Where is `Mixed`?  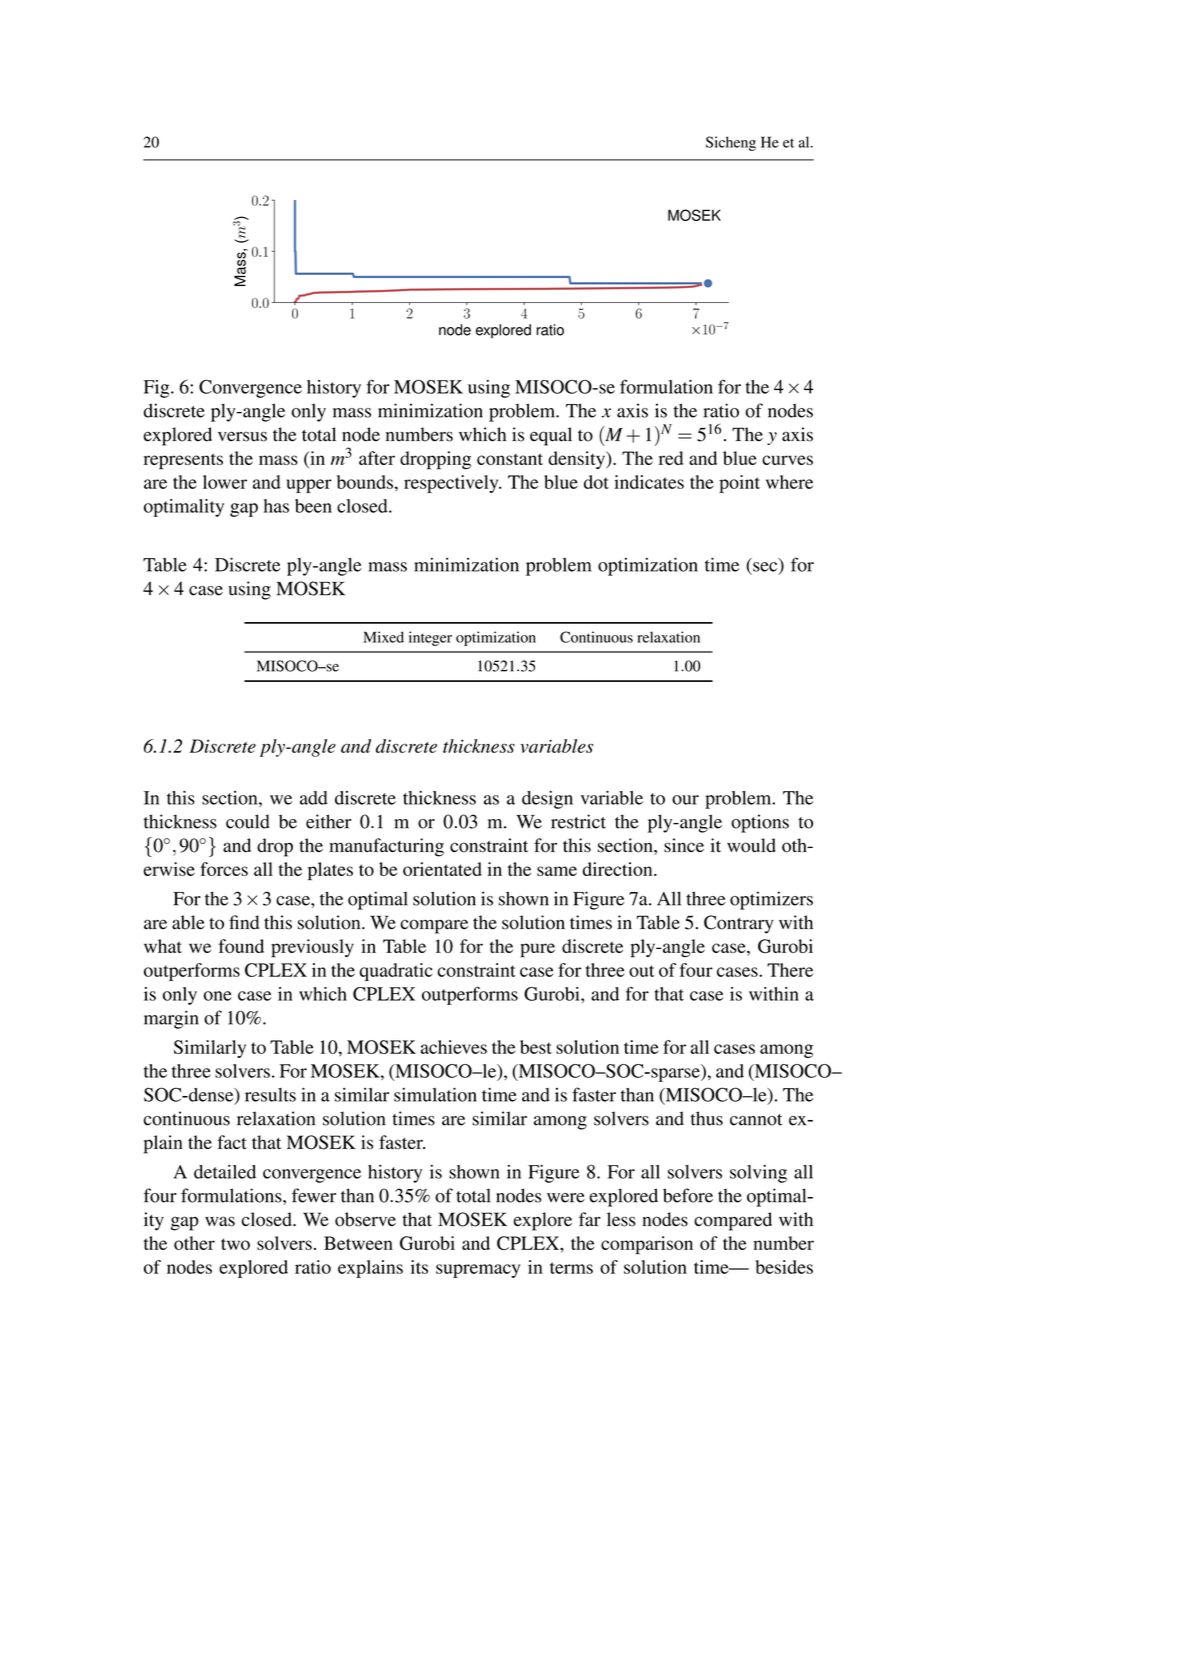
Mixed is located at coordinates (383, 637).
